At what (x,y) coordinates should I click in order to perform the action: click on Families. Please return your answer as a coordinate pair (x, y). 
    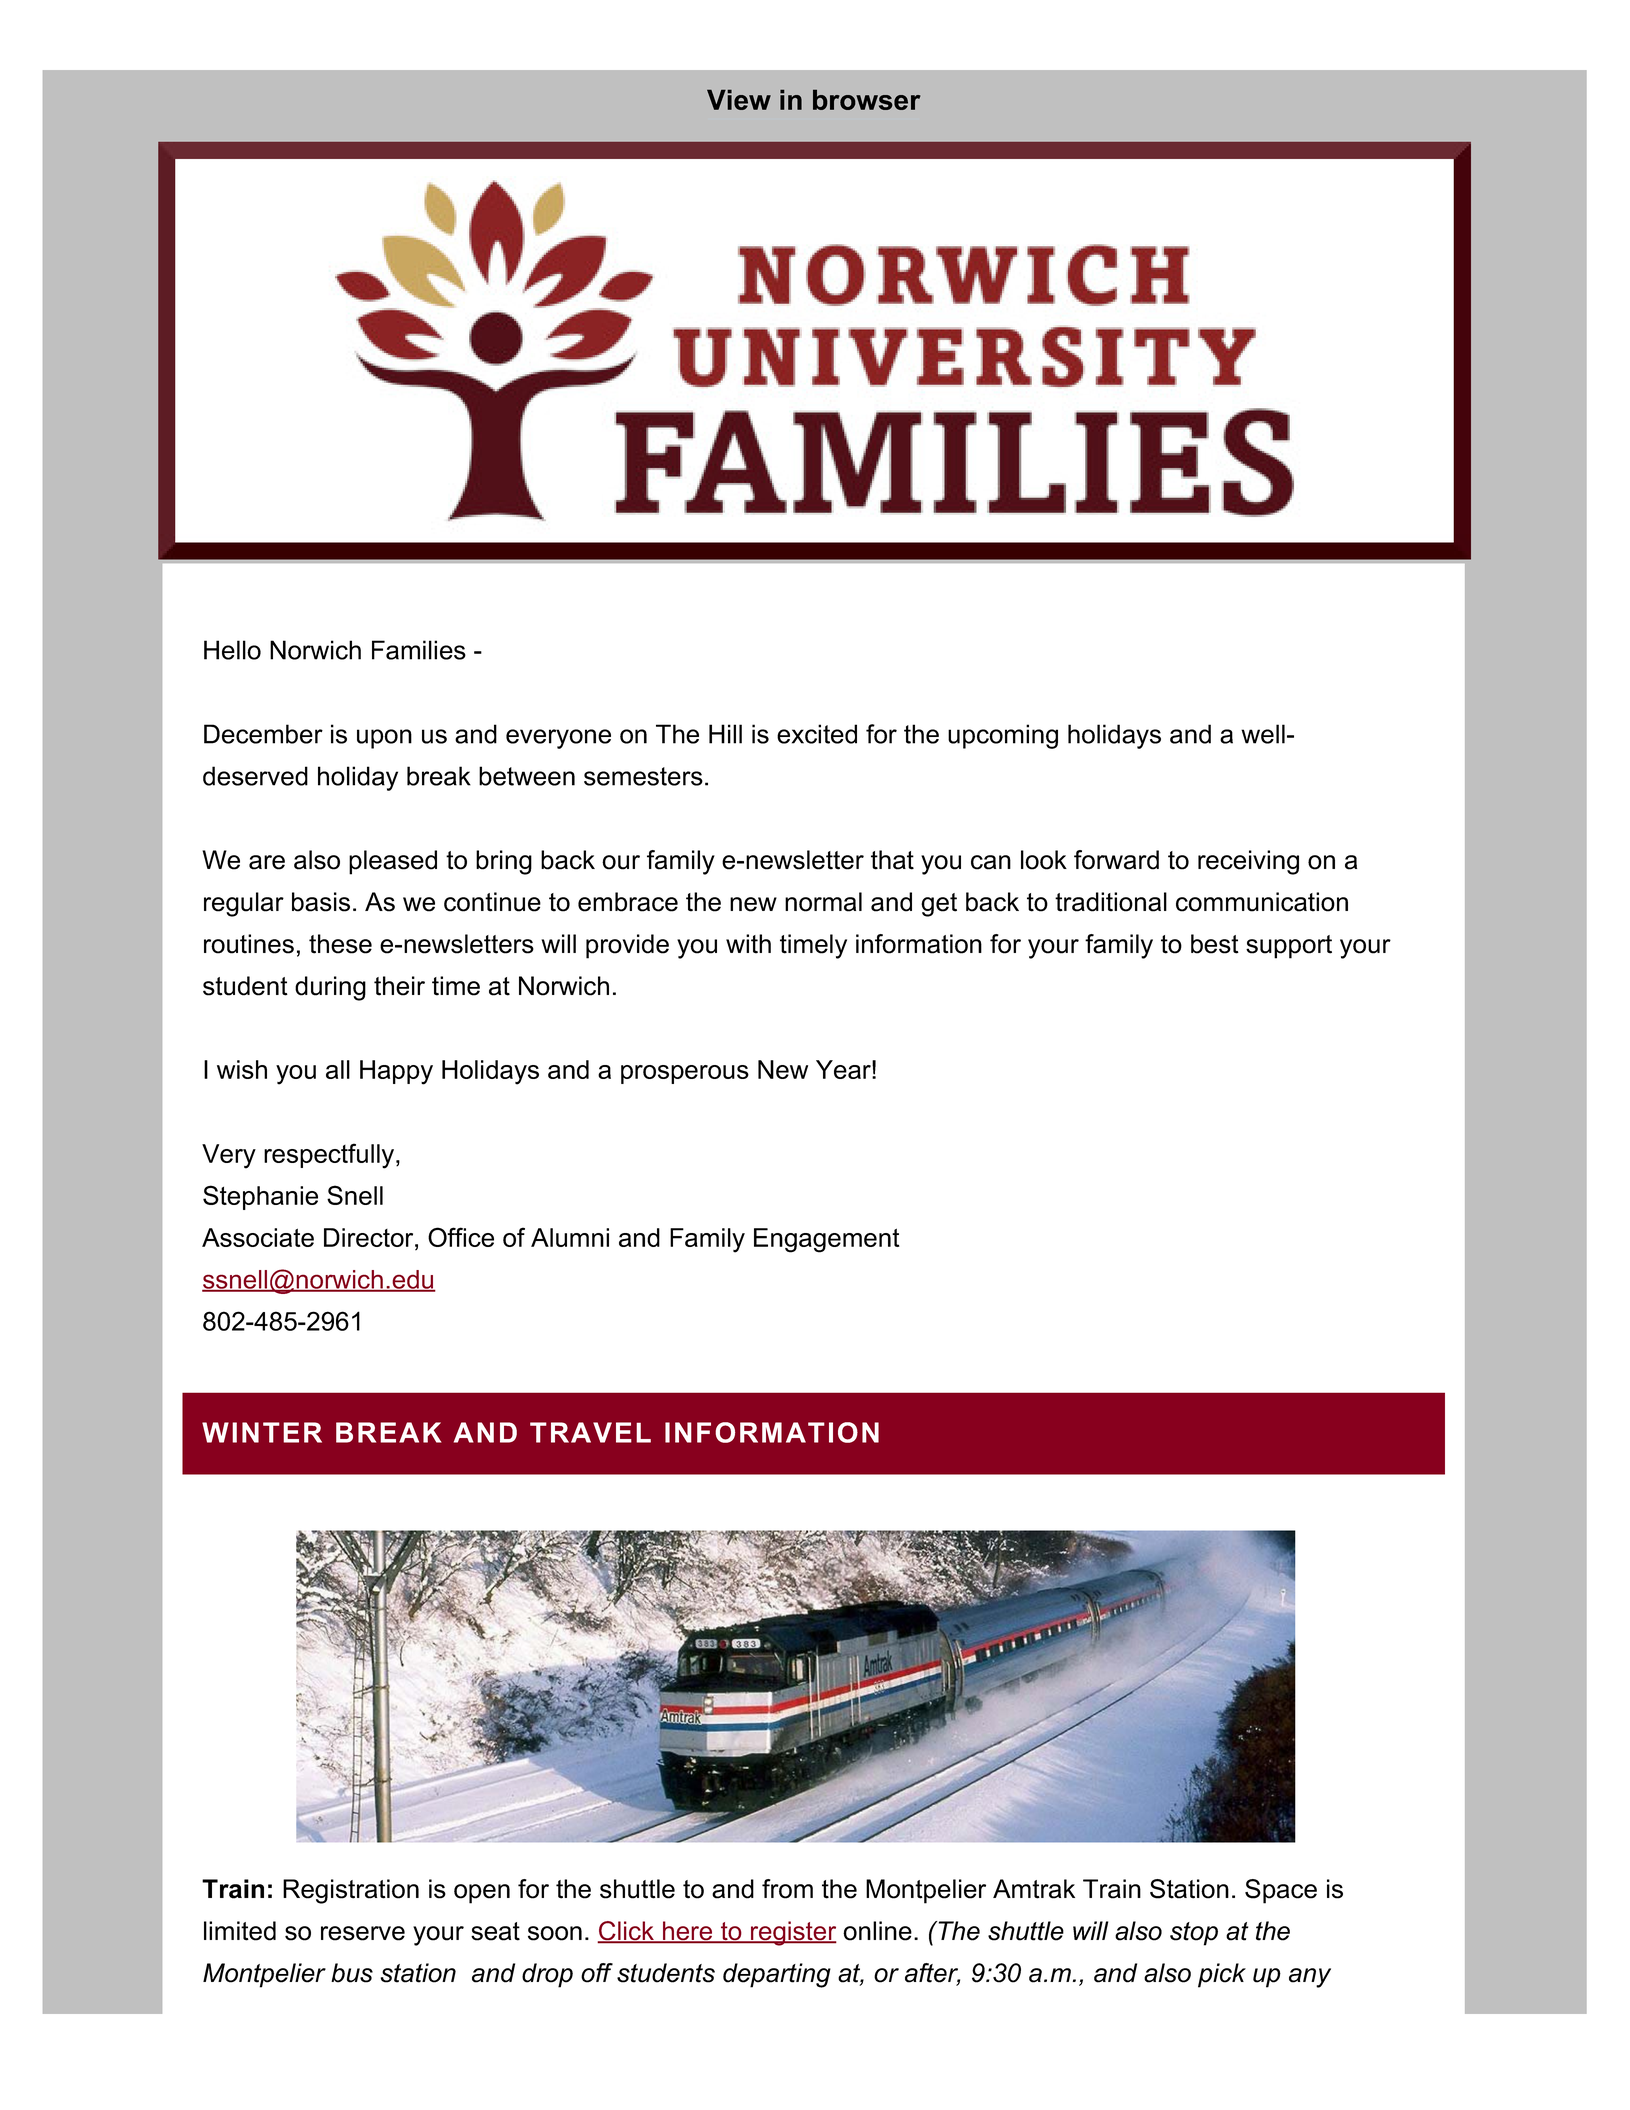
    Looking at the image, I should click on (419, 650).
